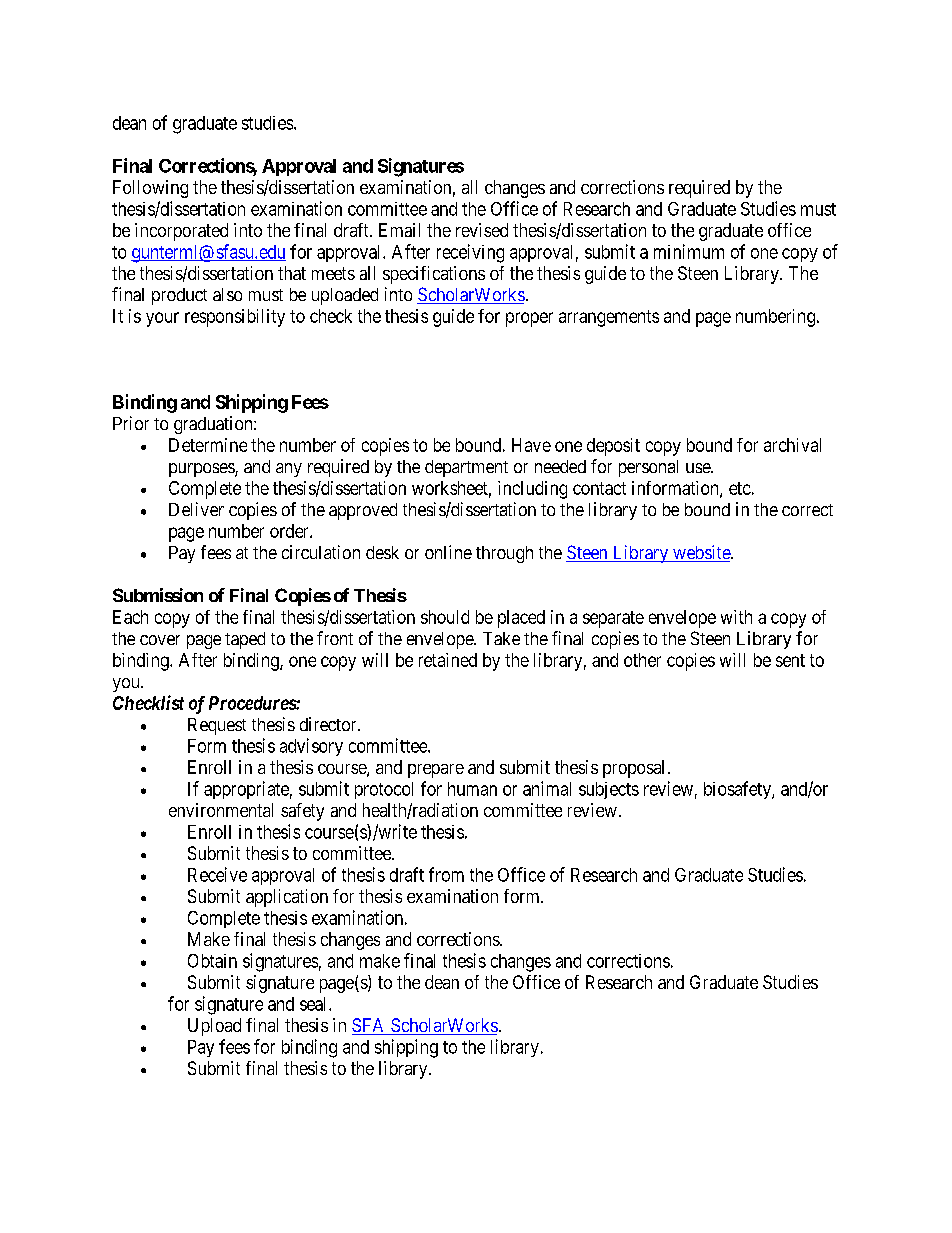  I want to click on with, so click(736, 617).
